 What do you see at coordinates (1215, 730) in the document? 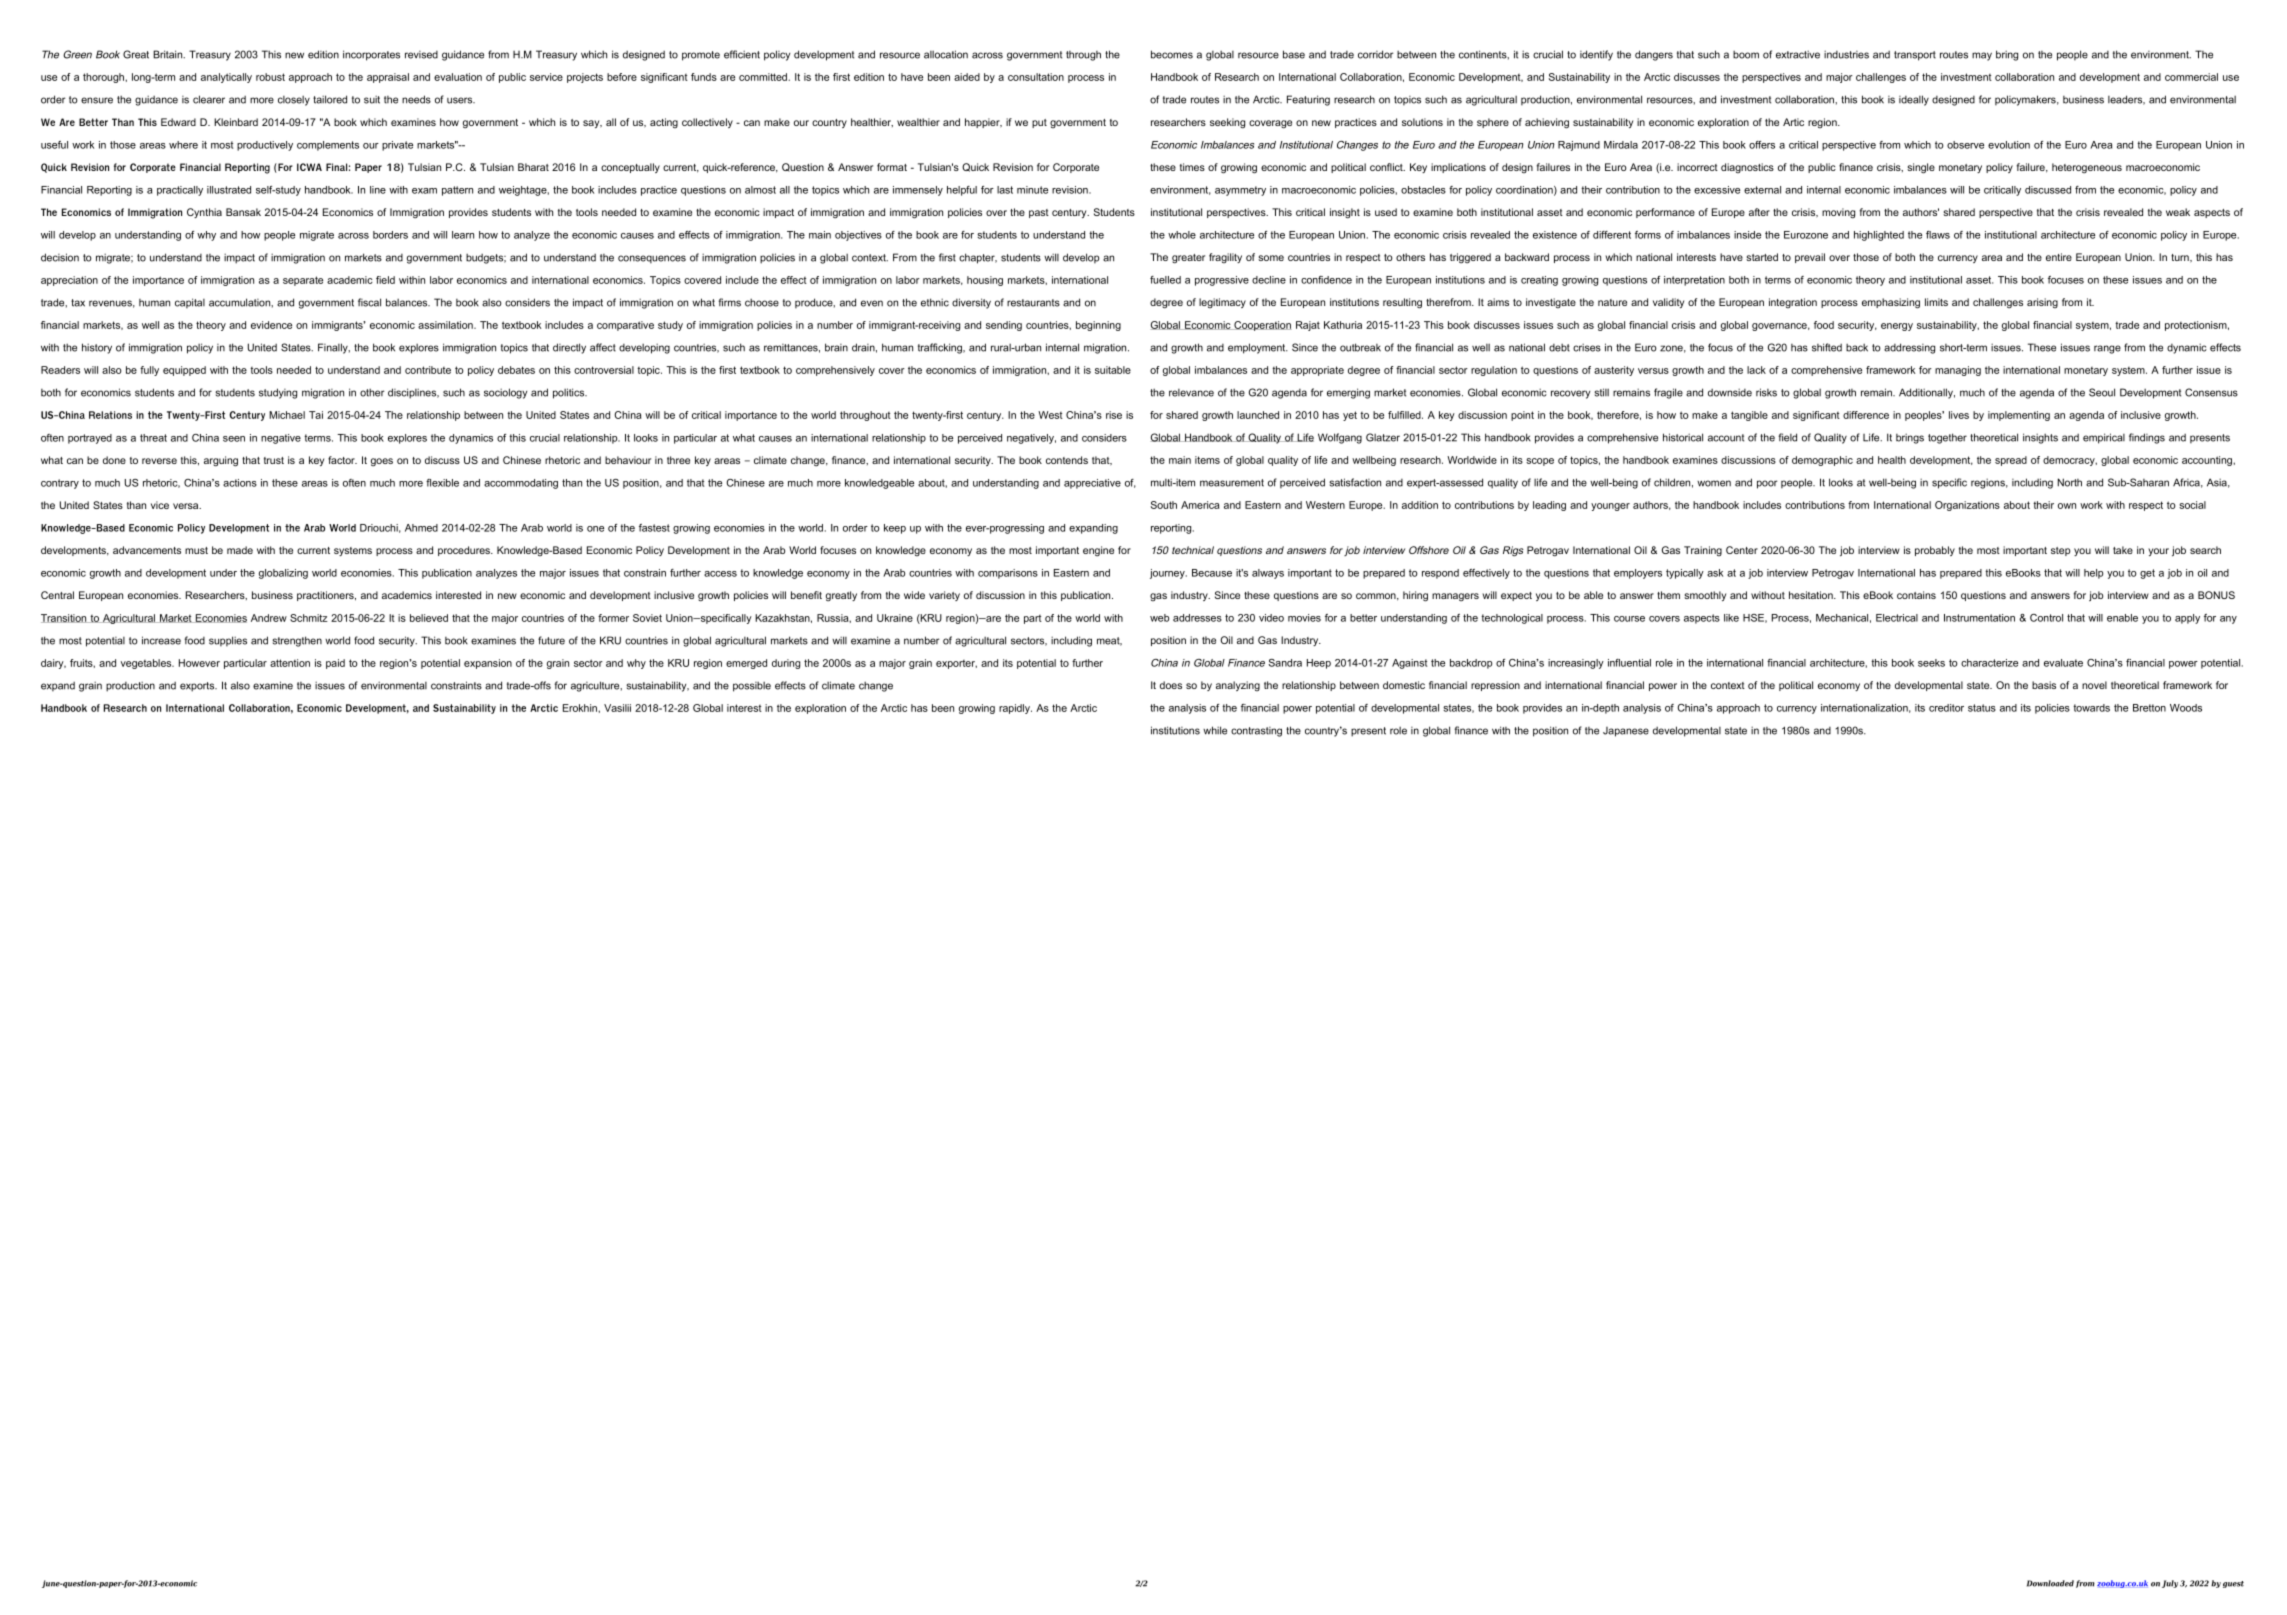
I see `while` at bounding box center [1215, 730].
